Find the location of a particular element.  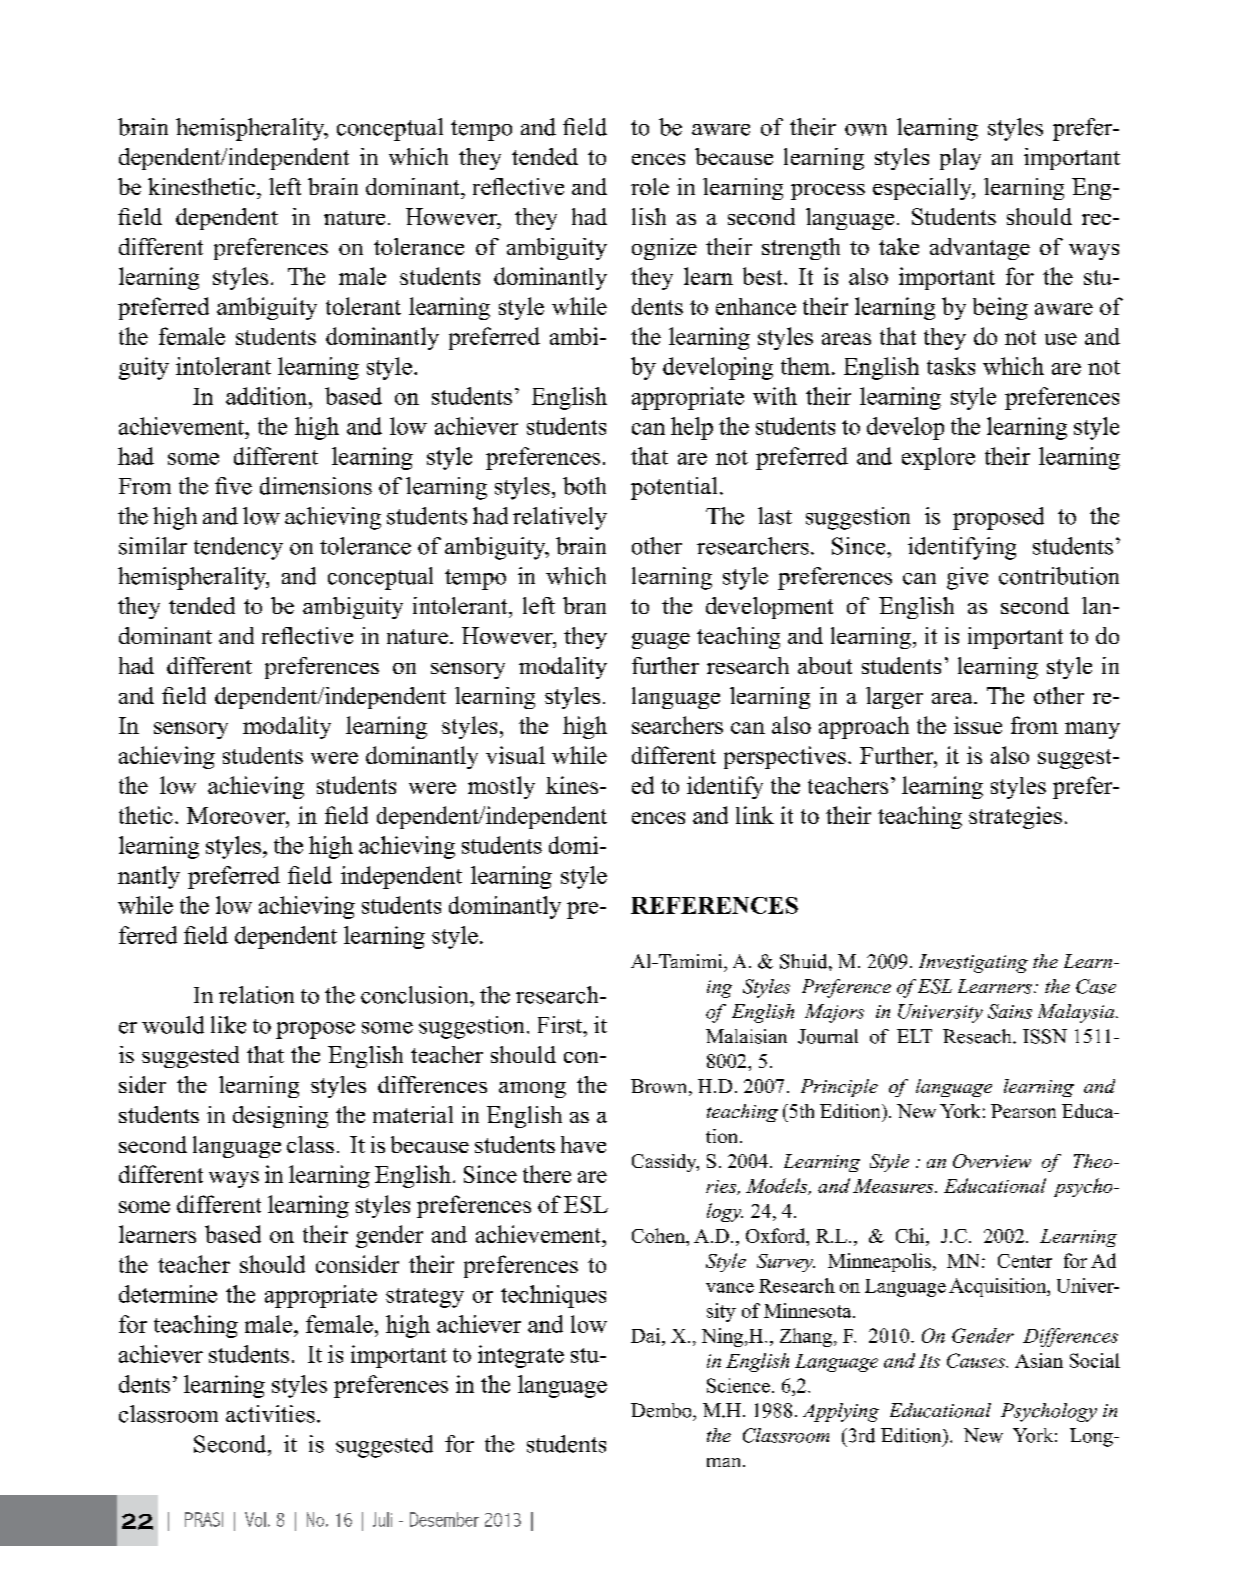

play is located at coordinates (960, 159).
